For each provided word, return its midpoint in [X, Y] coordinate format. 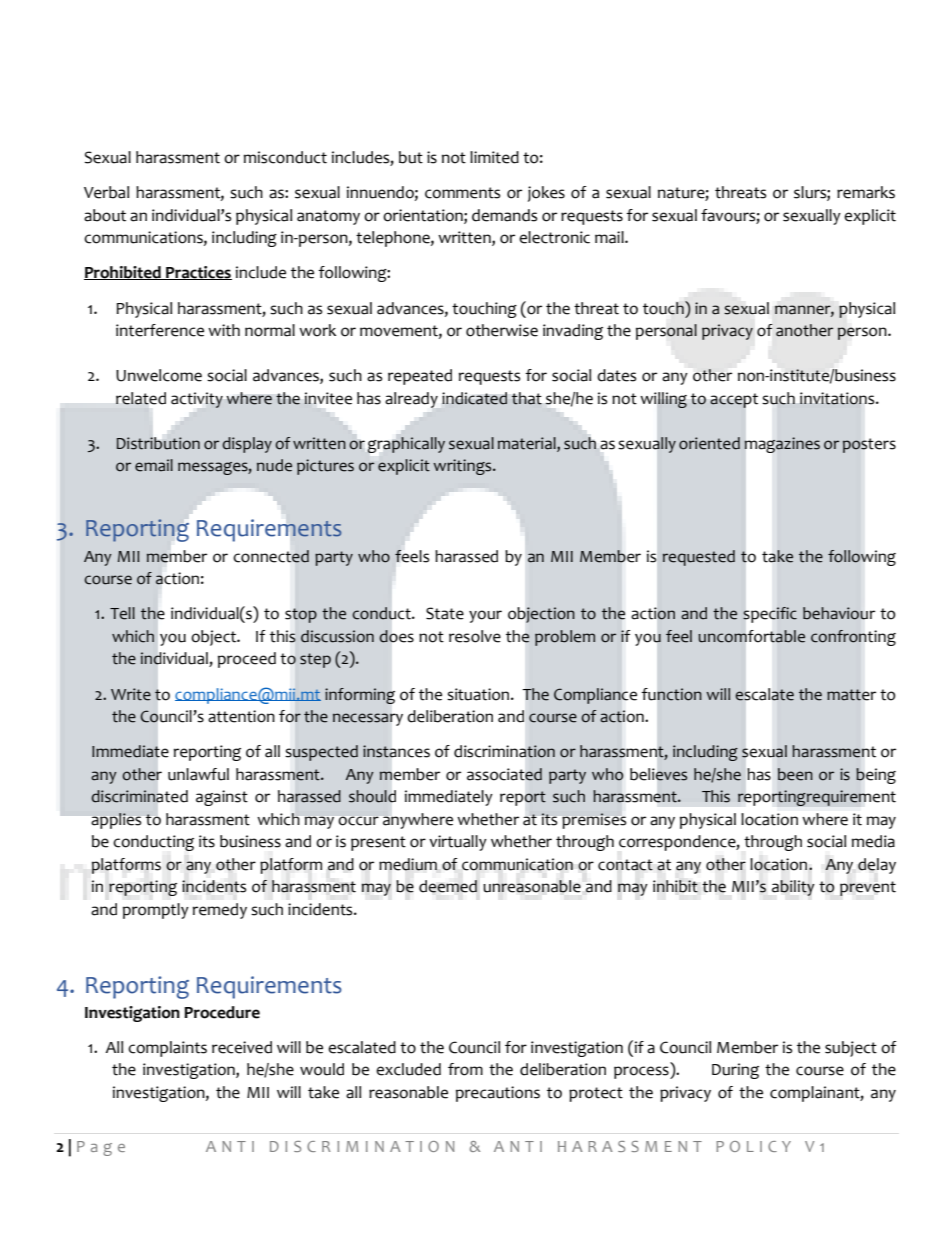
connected [271, 556]
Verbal [106, 192]
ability [793, 888]
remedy [220, 911]
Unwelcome [159, 375]
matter [851, 695]
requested [699, 558]
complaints [167, 1049]
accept [734, 400]
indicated [474, 398]
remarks [866, 192]
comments [462, 193]
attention [241, 716]
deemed [448, 886]
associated [504, 774]
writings [463, 467]
